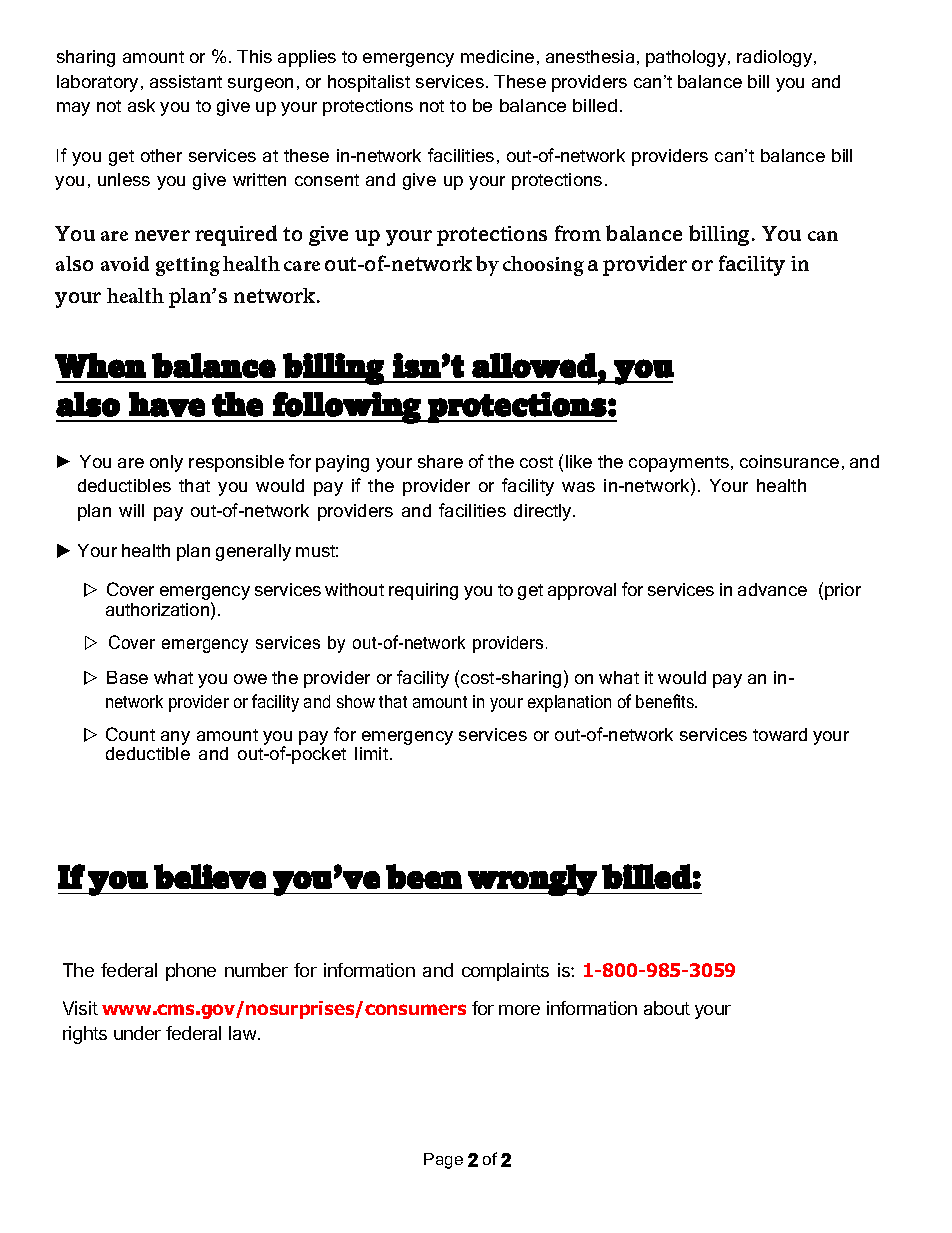 This screenshot has height=1233, width=952. What do you see at coordinates (373, 753) in the screenshot?
I see `limit` at bounding box center [373, 753].
